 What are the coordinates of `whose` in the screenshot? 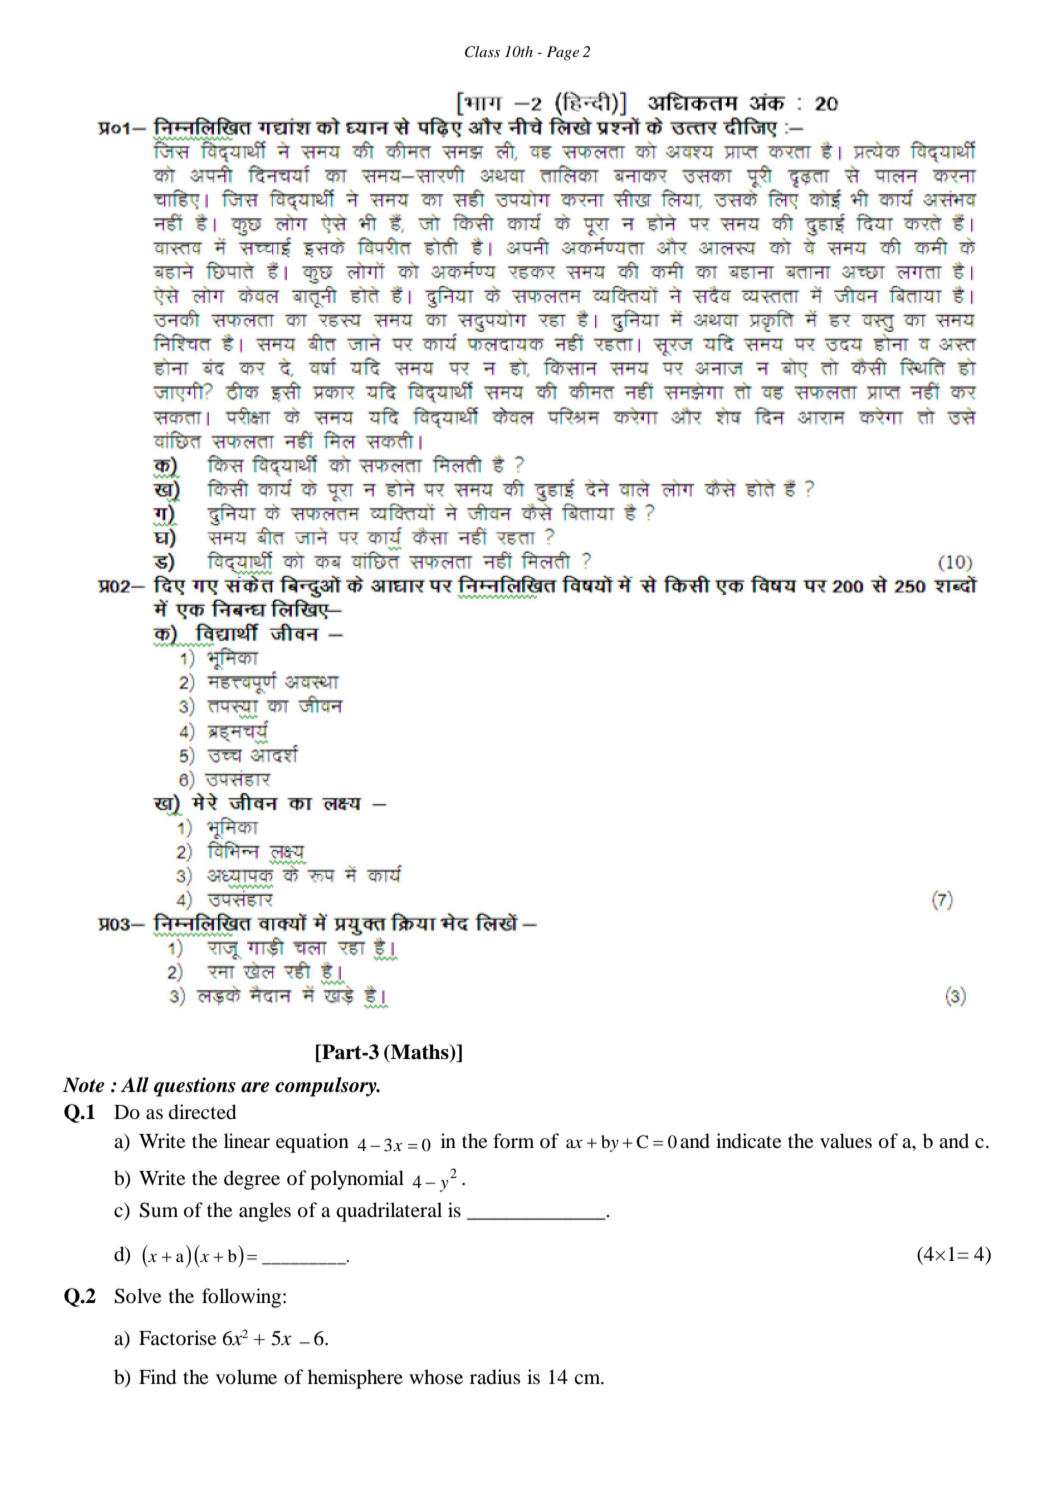 It's located at (436, 1376).
